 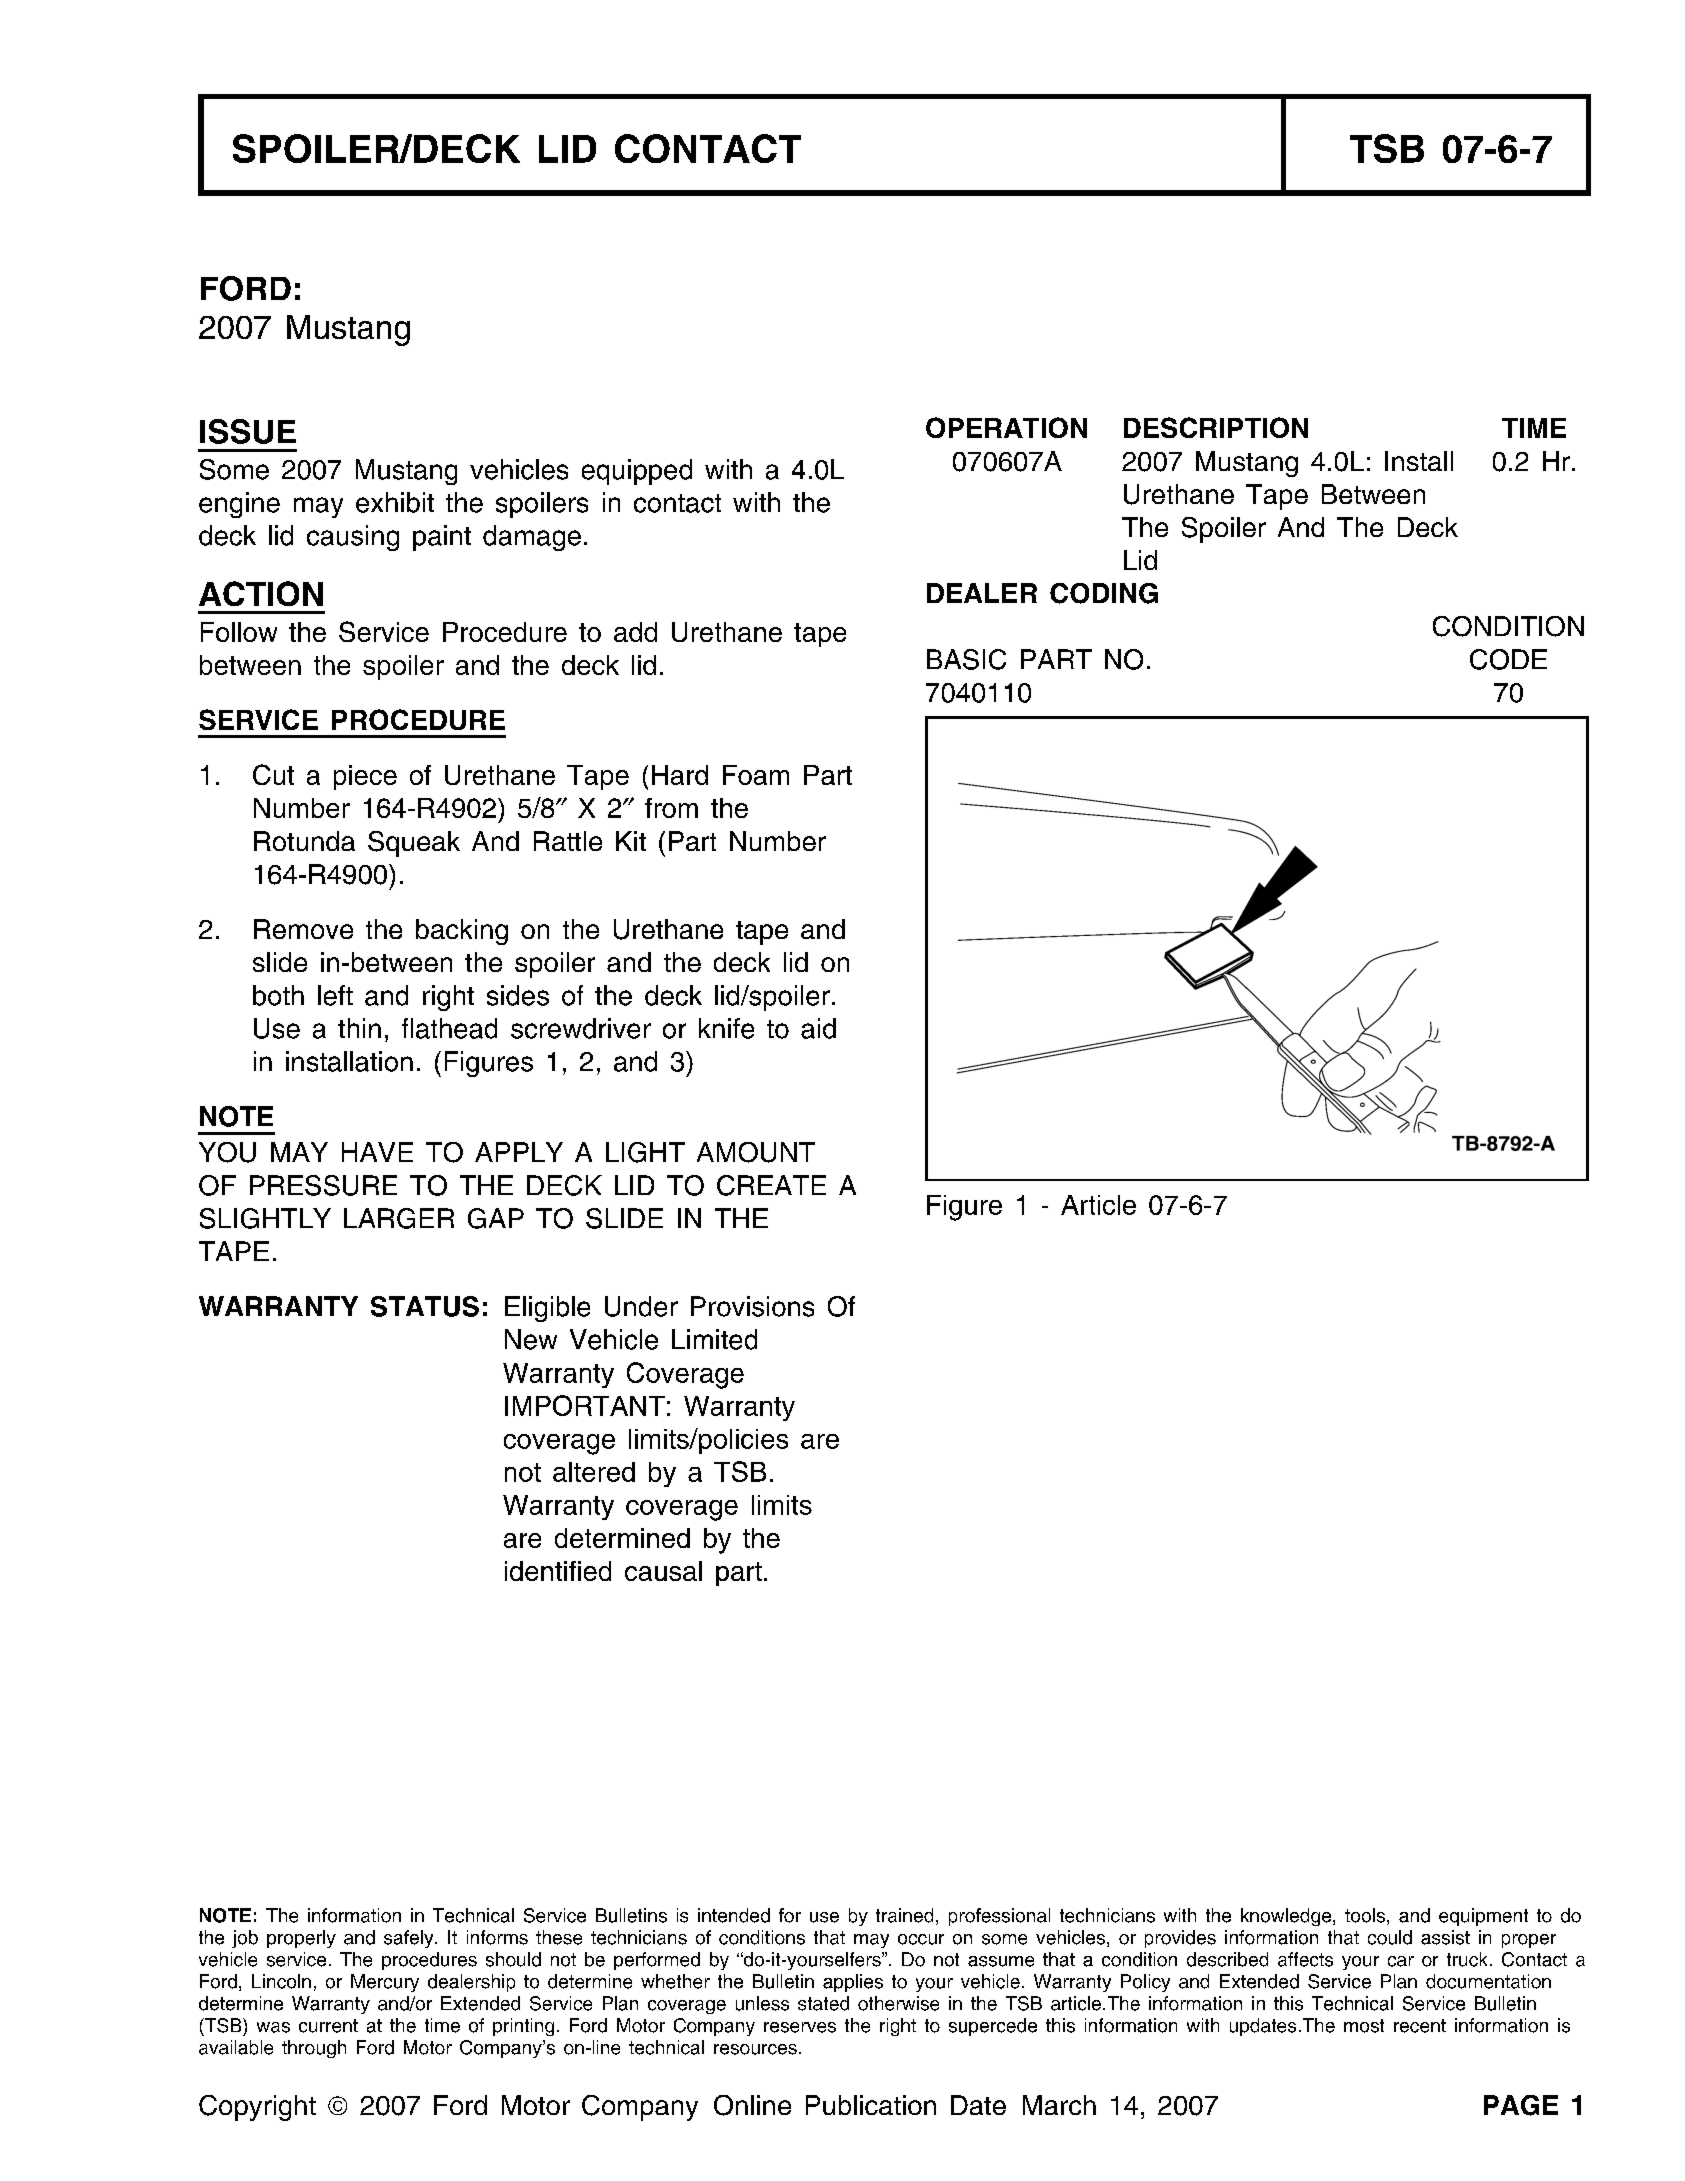 I want to click on exhibit, so click(x=395, y=502).
